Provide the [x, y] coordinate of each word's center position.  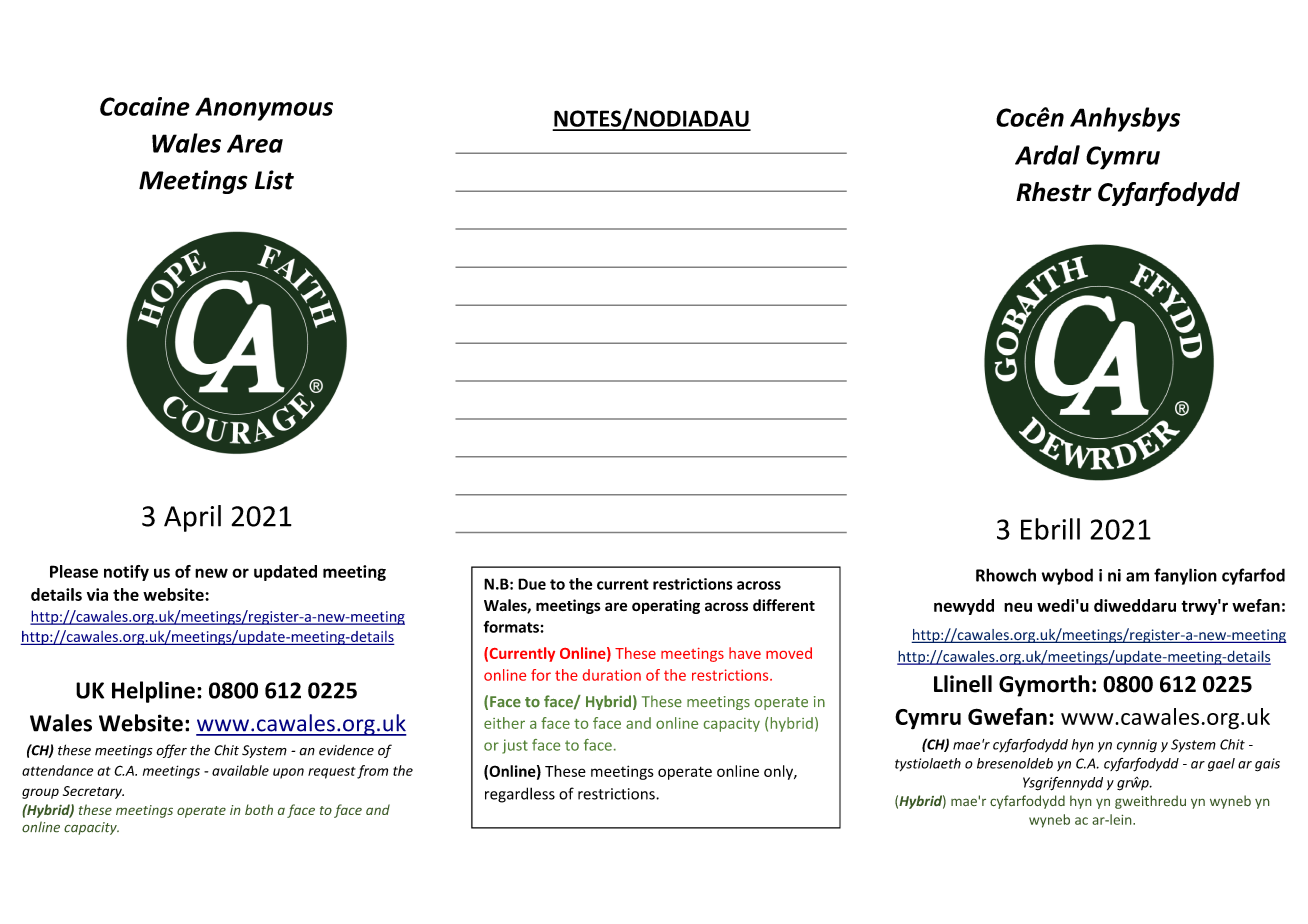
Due [532, 584]
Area [255, 143]
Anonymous [264, 109]
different [784, 605]
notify [126, 573]
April [192, 518]
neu [1018, 607]
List [274, 180]
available [240, 770]
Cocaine [145, 106]
